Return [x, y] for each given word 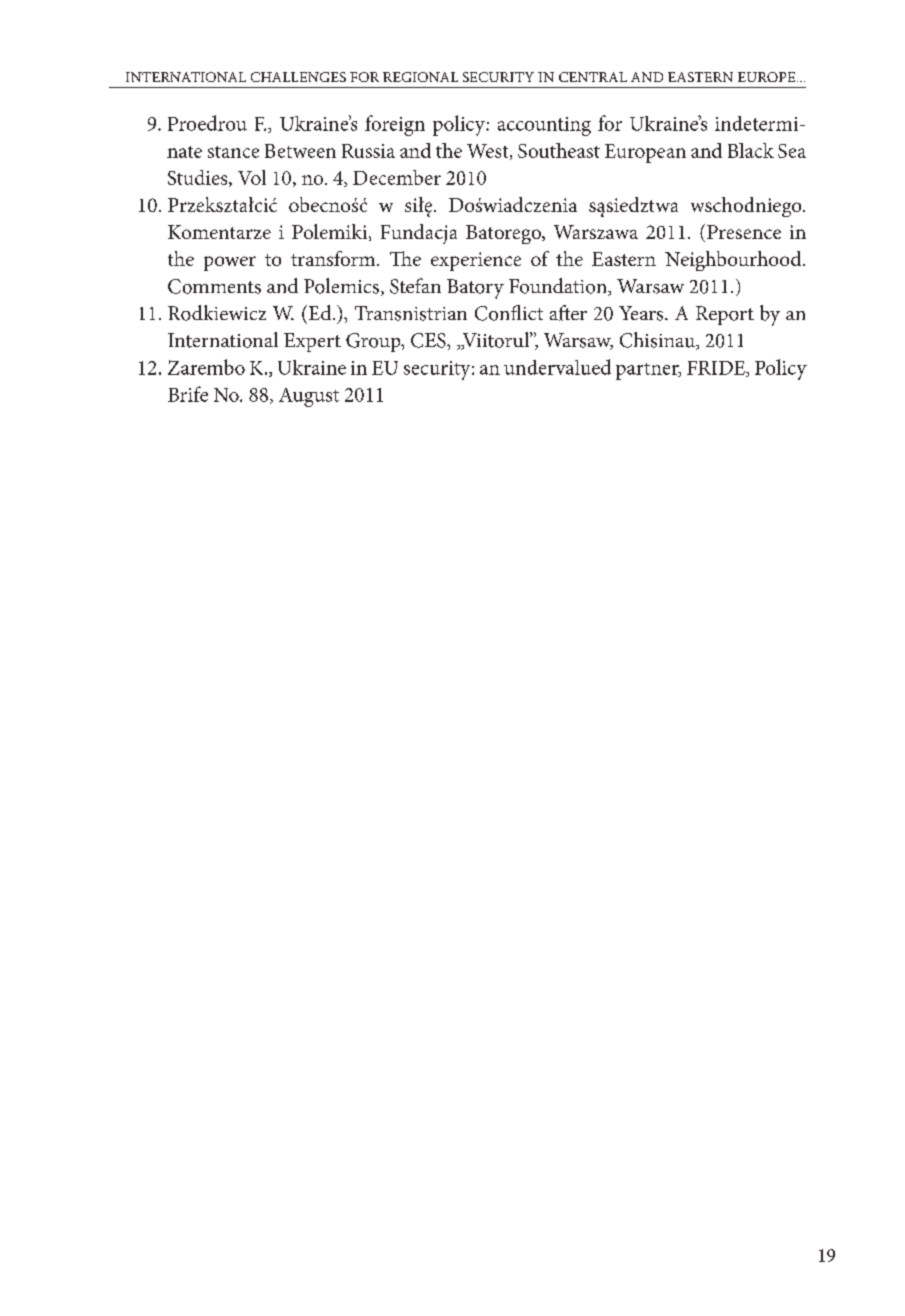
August [309, 397]
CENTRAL [593, 77]
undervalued [557, 367]
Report [725, 315]
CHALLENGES [298, 77]
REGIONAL [420, 77]
